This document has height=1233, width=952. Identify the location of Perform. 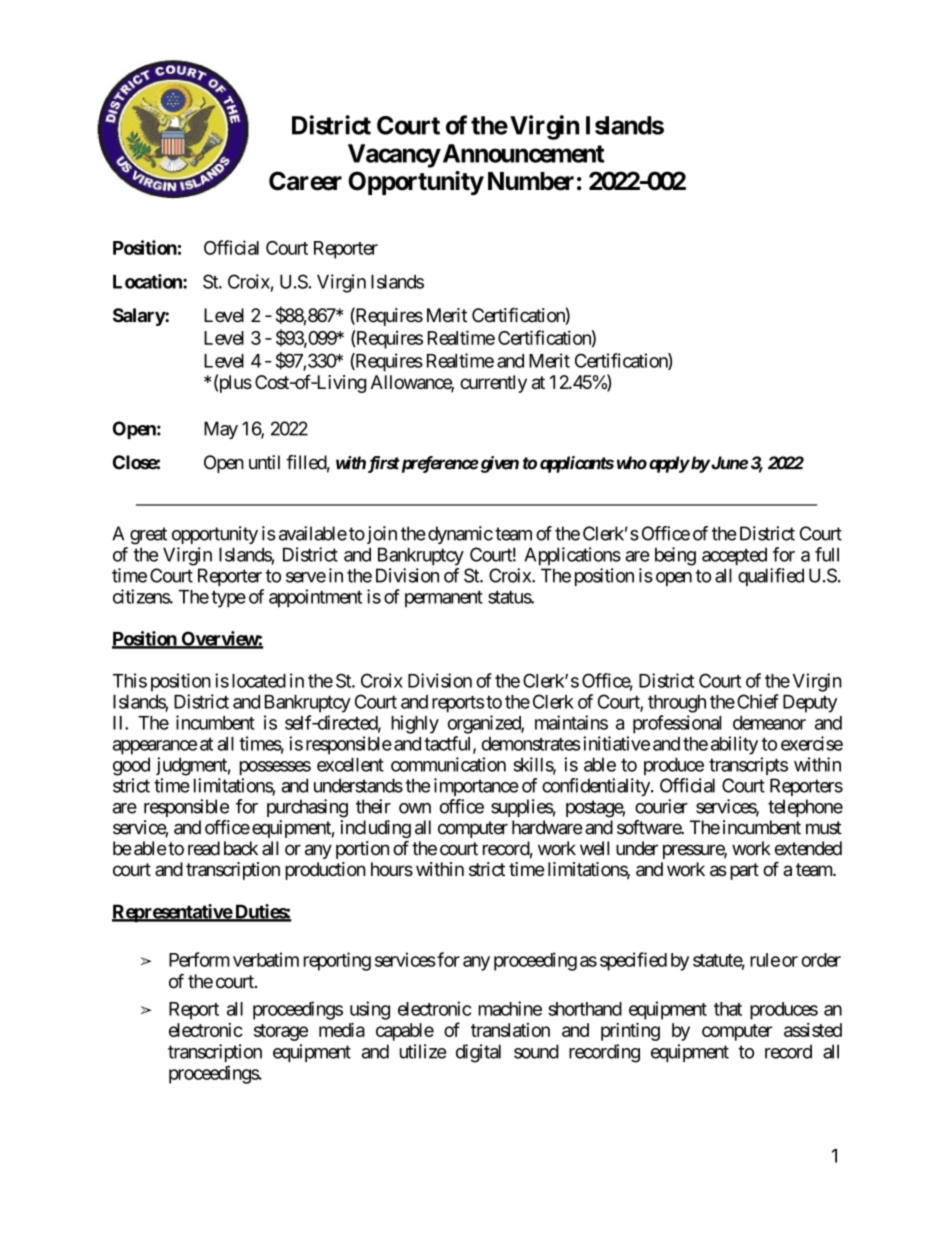
(199, 959).
